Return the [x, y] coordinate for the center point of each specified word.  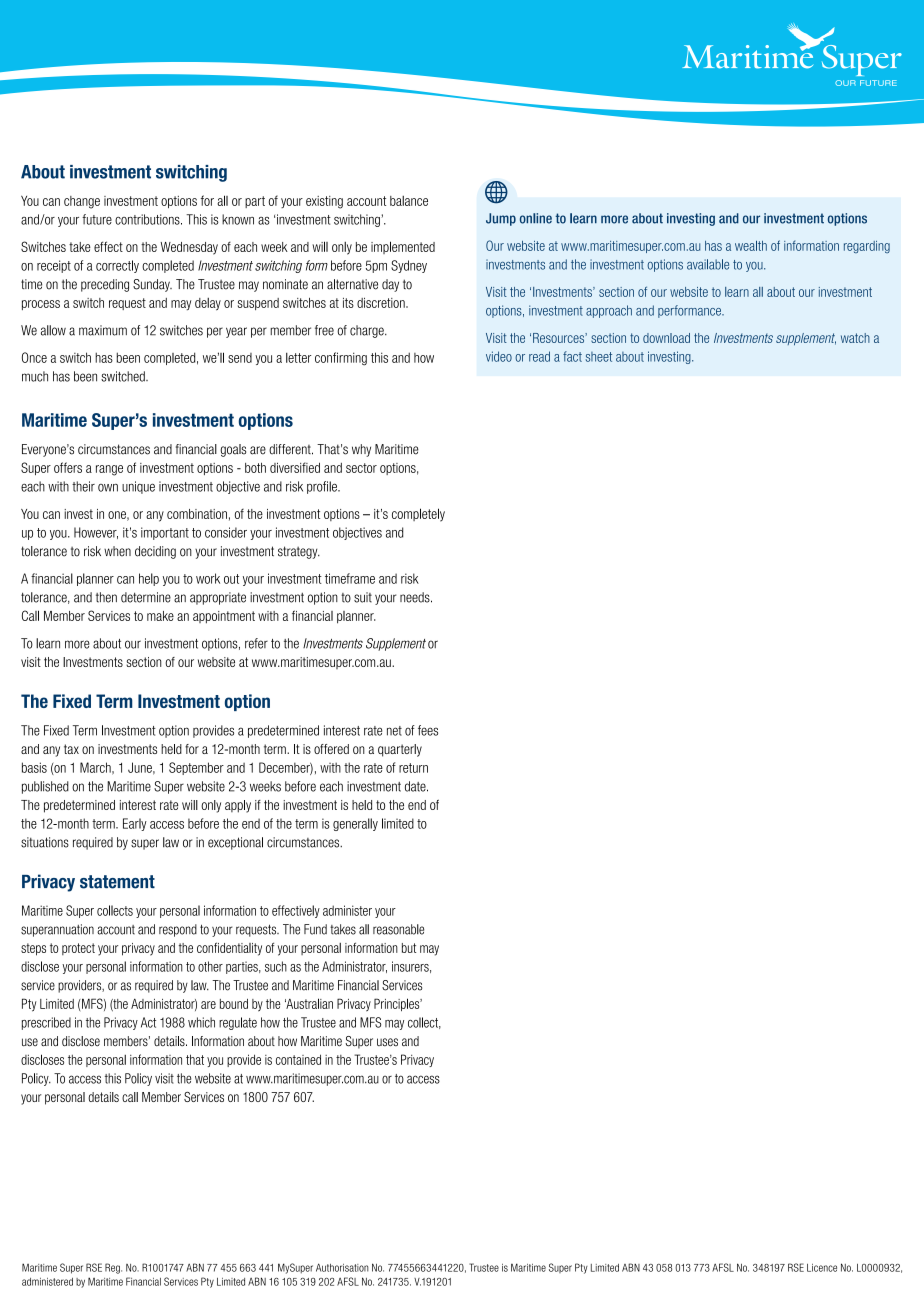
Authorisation [342, 1267]
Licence [822, 1268]
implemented [403, 247]
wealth [751, 246]
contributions [148, 219]
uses [387, 1042]
